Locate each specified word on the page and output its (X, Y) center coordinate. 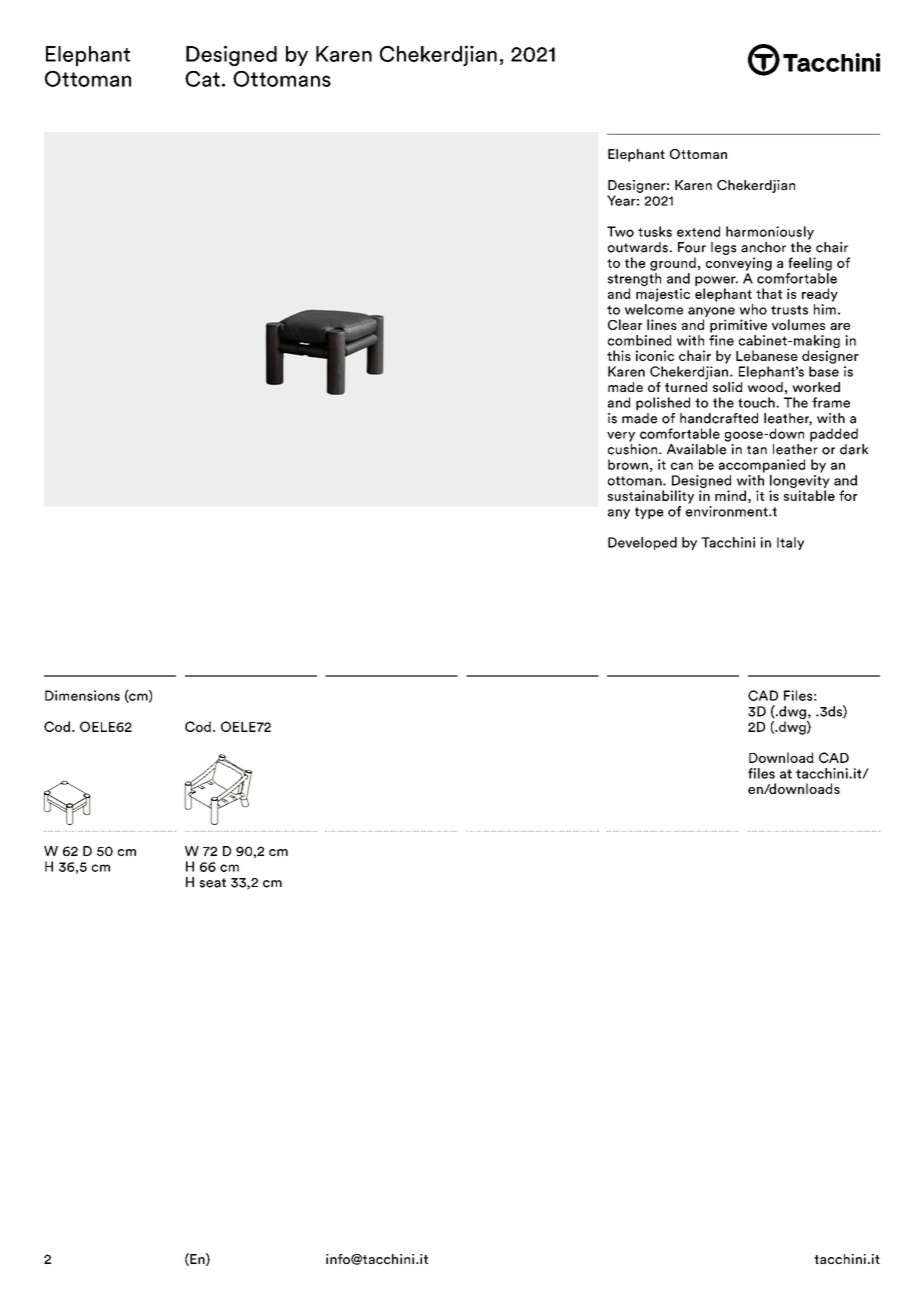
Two (620, 231)
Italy (790, 543)
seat (213, 883)
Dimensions (82, 695)
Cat (202, 79)
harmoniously (770, 233)
